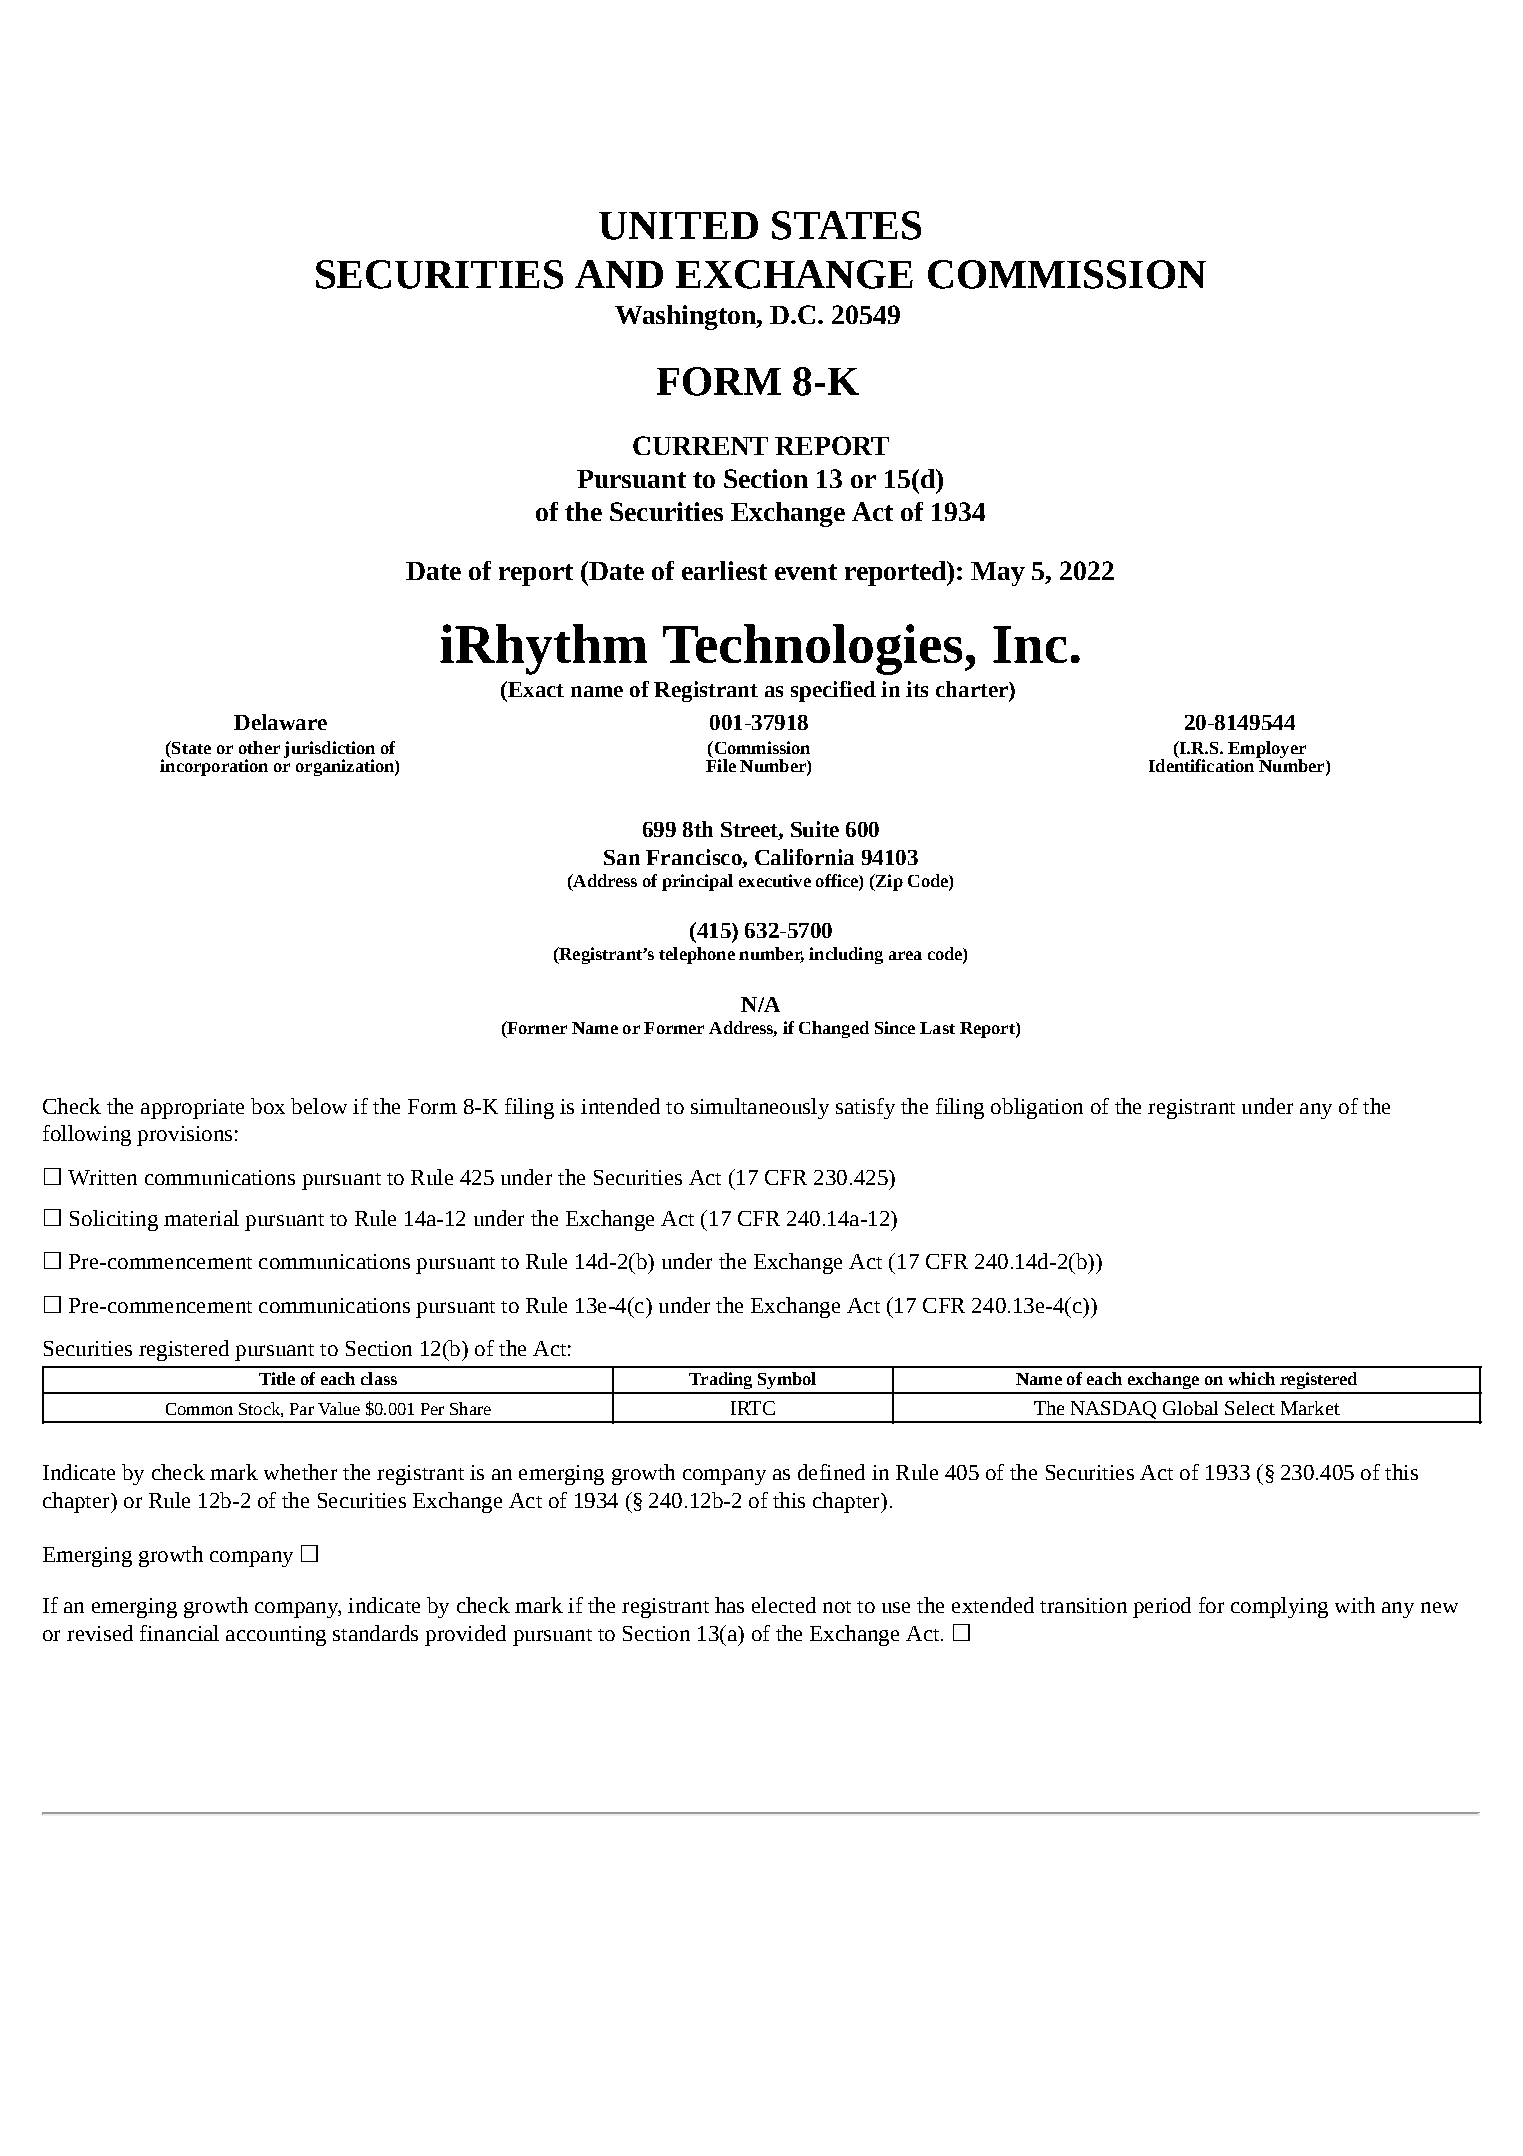  Describe the element at coordinates (760, 1108) in the screenshot. I see `simultaneously` at that location.
